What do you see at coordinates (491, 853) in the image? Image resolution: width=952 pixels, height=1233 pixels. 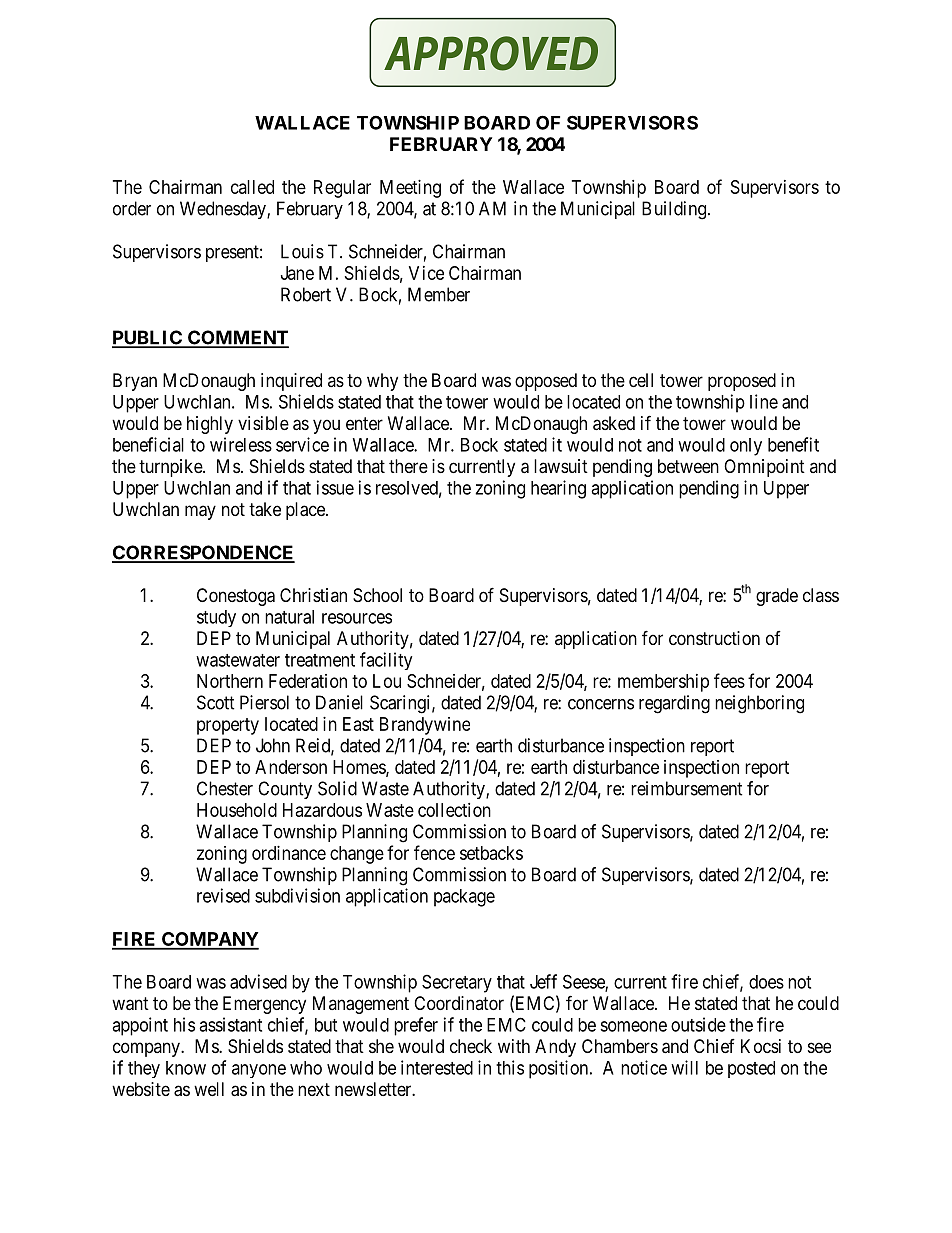 I see `setbacks` at bounding box center [491, 853].
